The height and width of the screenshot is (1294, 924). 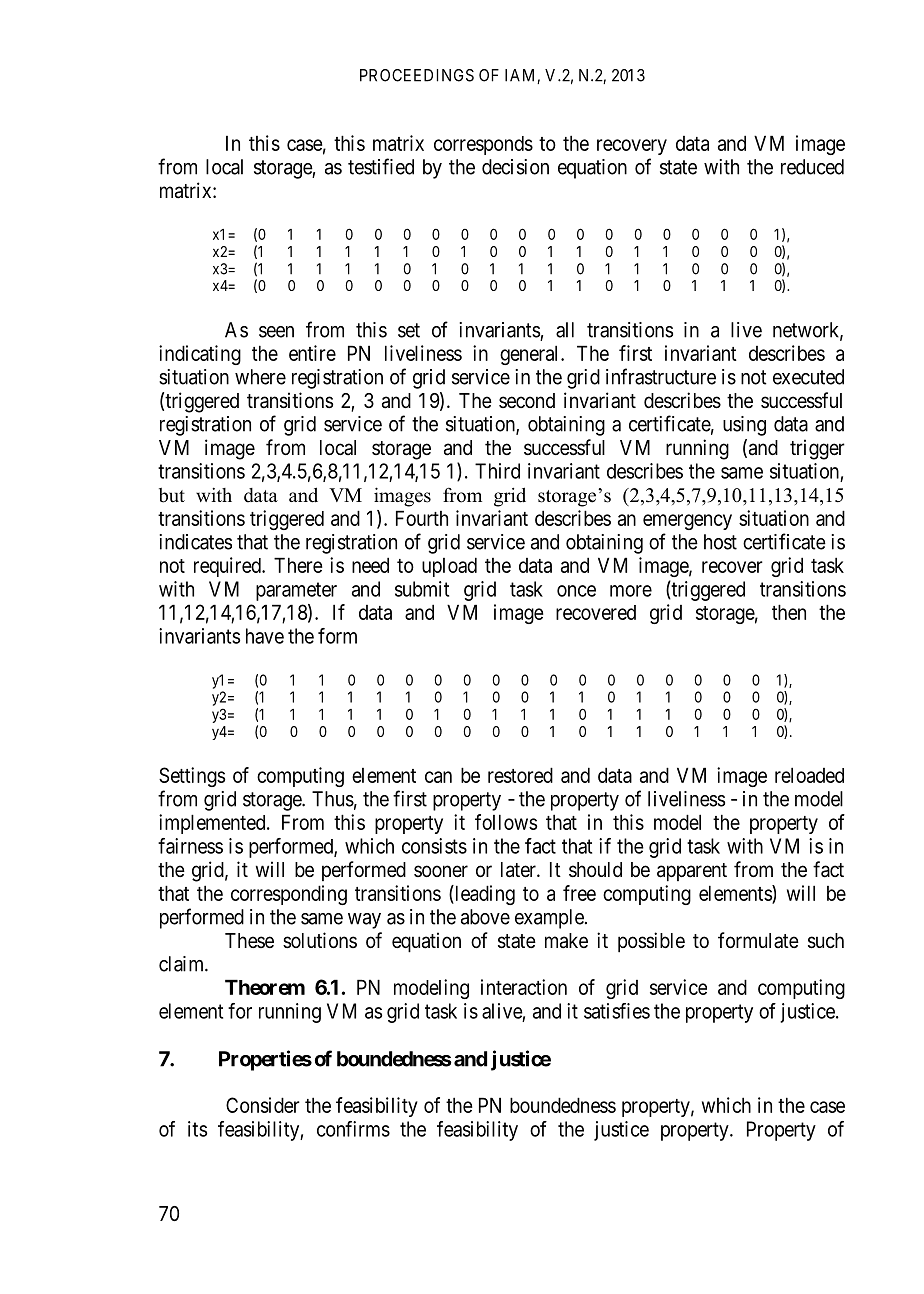 I want to click on general, so click(x=531, y=355).
